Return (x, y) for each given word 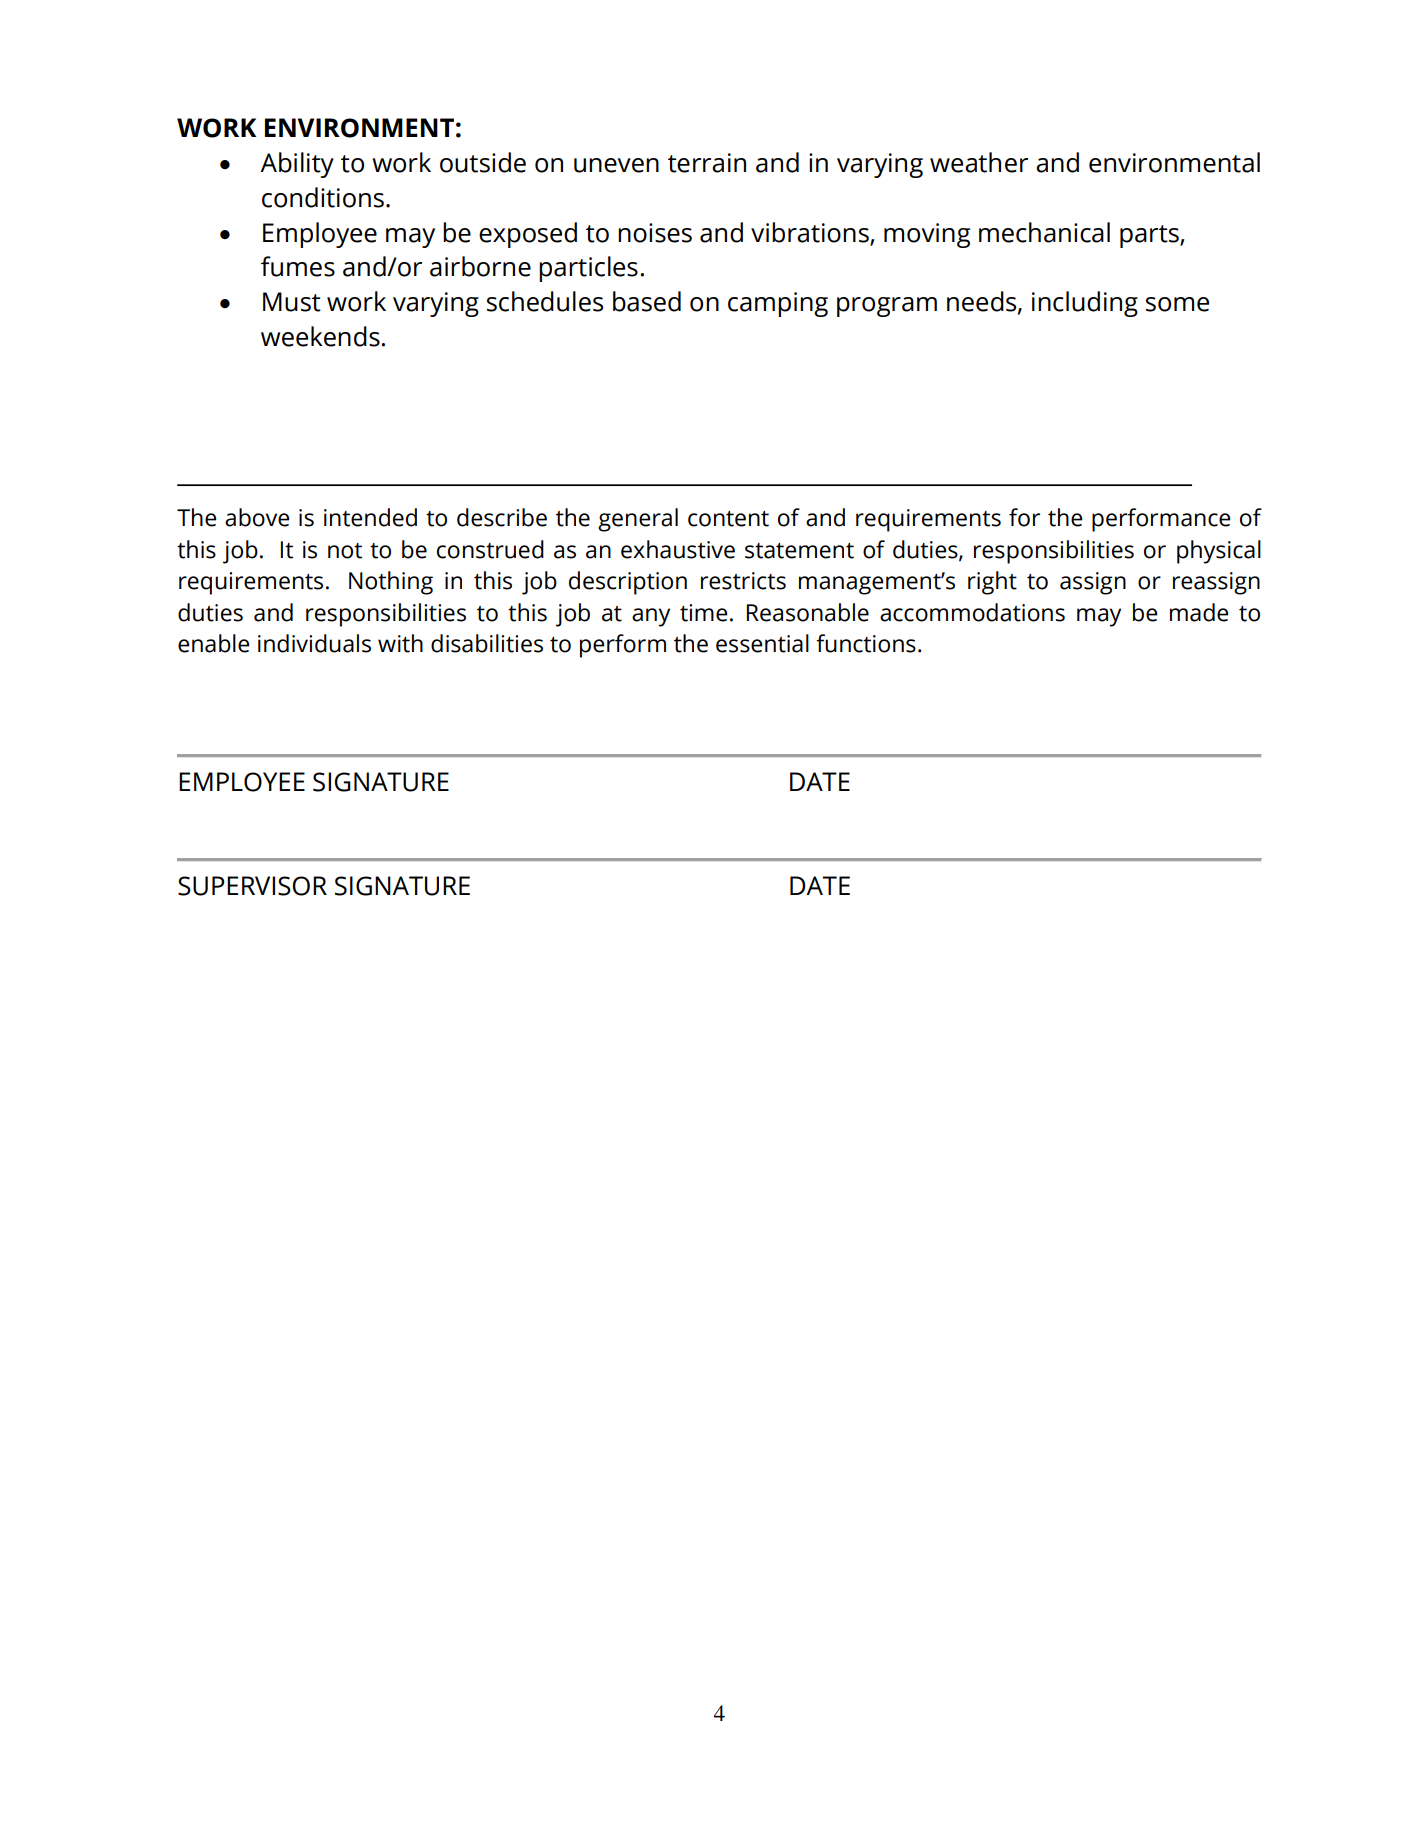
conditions (323, 197)
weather (979, 162)
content (728, 519)
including (1085, 304)
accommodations (972, 612)
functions (866, 643)
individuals (314, 643)
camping (778, 304)
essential (762, 643)
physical (1219, 552)
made (1199, 612)
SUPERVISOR (252, 886)
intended (370, 517)
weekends (320, 336)
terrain (707, 163)
